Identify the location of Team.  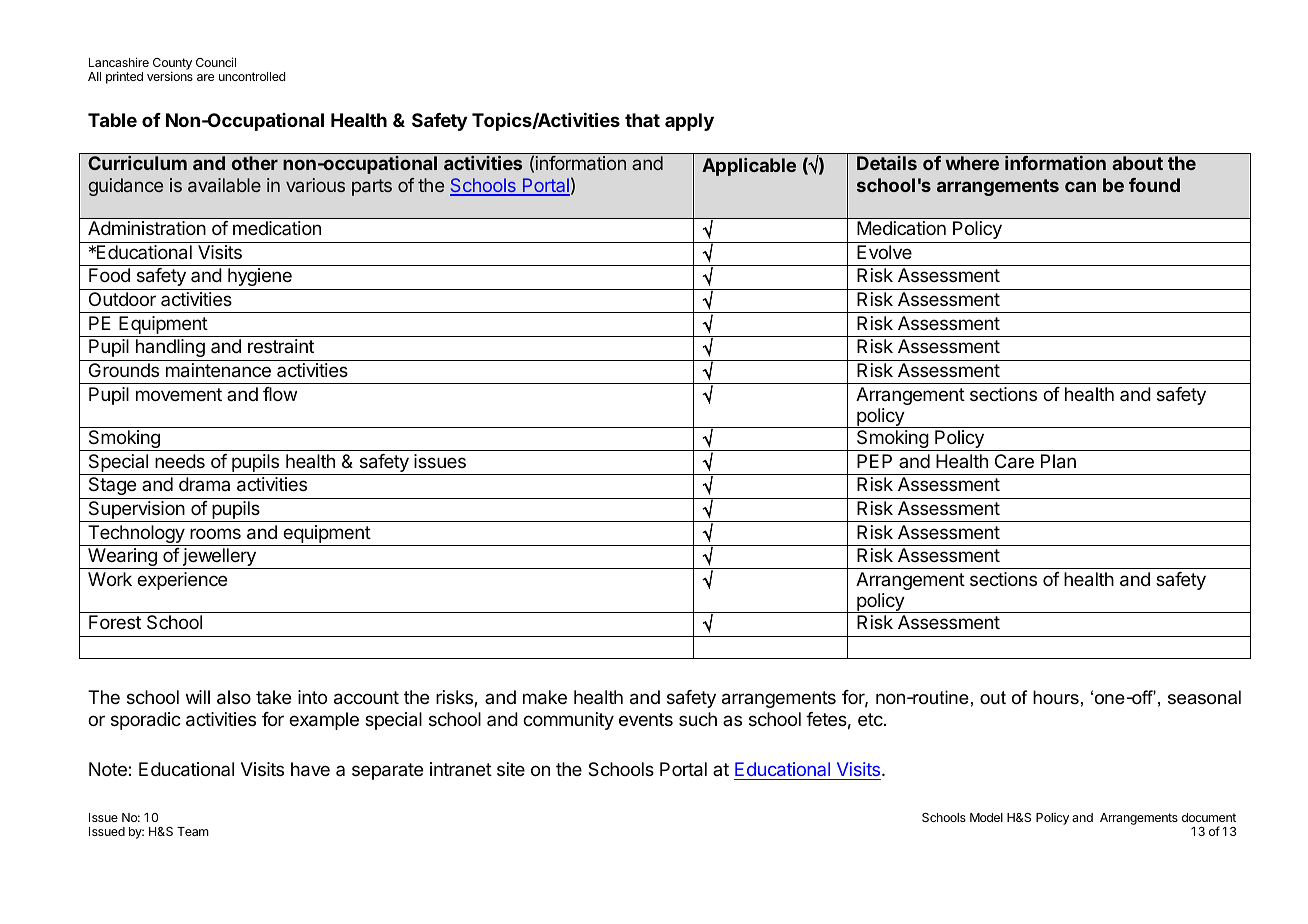
(193, 831).
